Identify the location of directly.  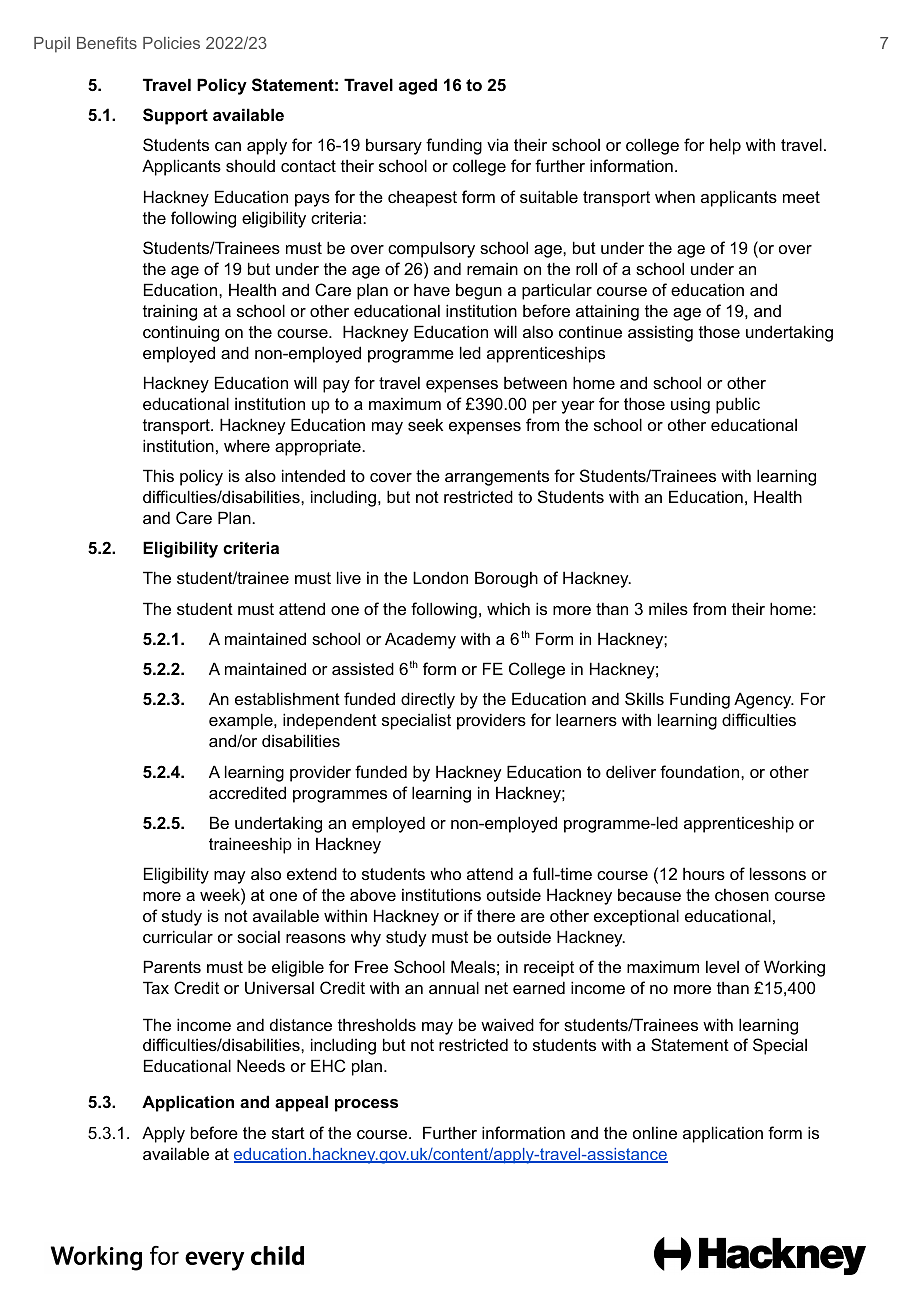
(428, 700).
